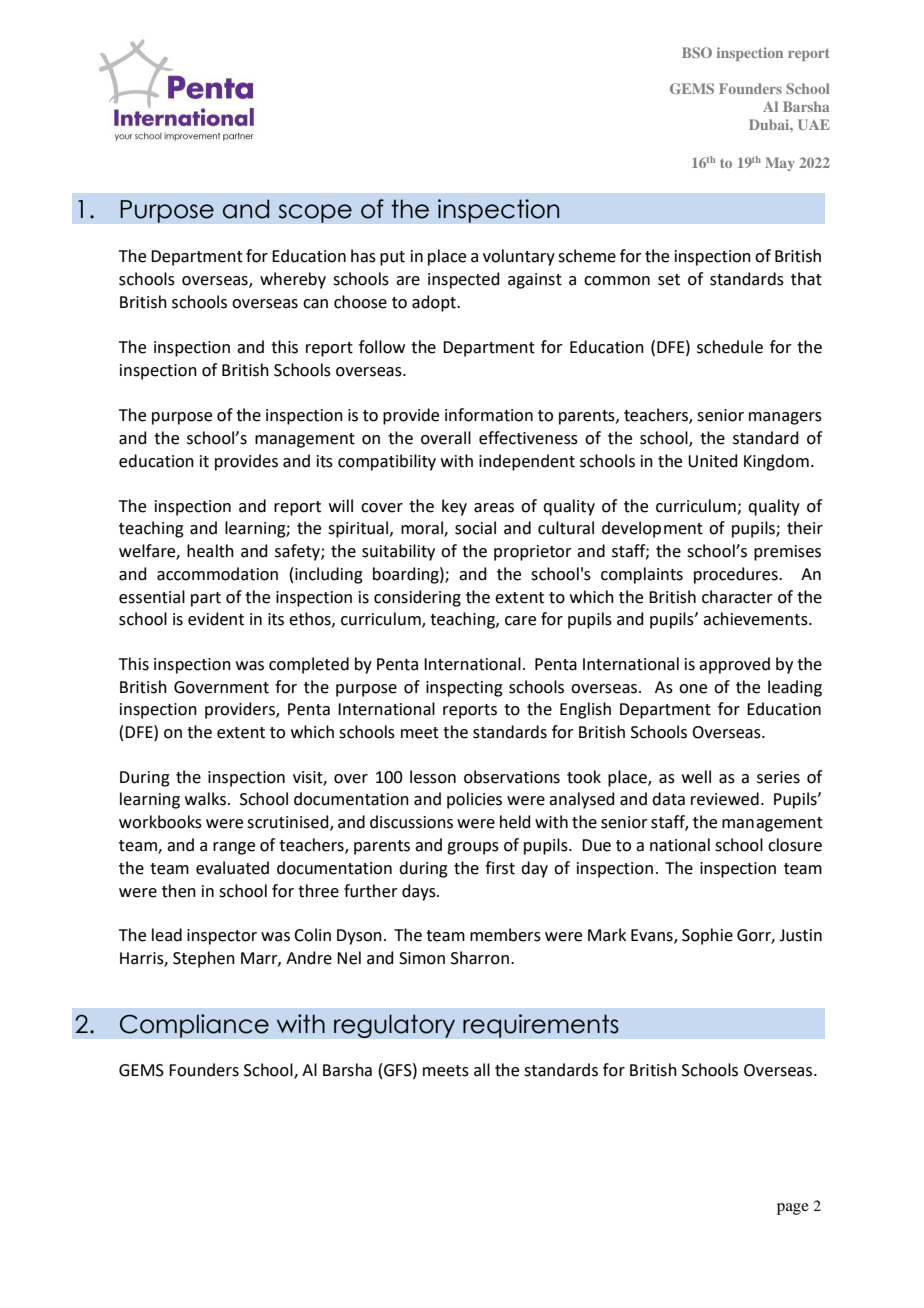  Describe the element at coordinates (464, 689) in the screenshot. I see `inspecting` at that location.
